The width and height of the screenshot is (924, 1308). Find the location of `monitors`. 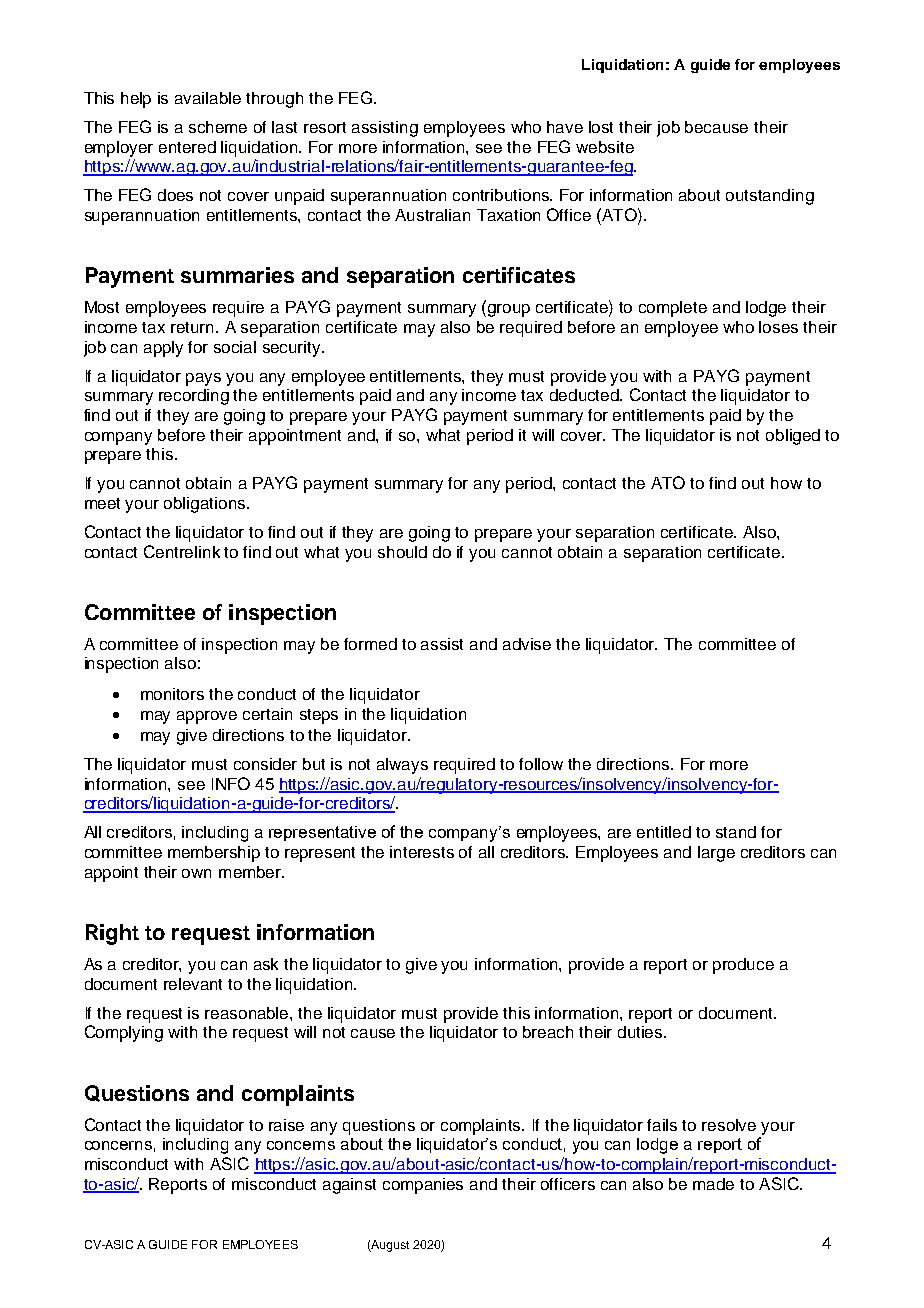

monitors is located at coordinates (172, 694).
